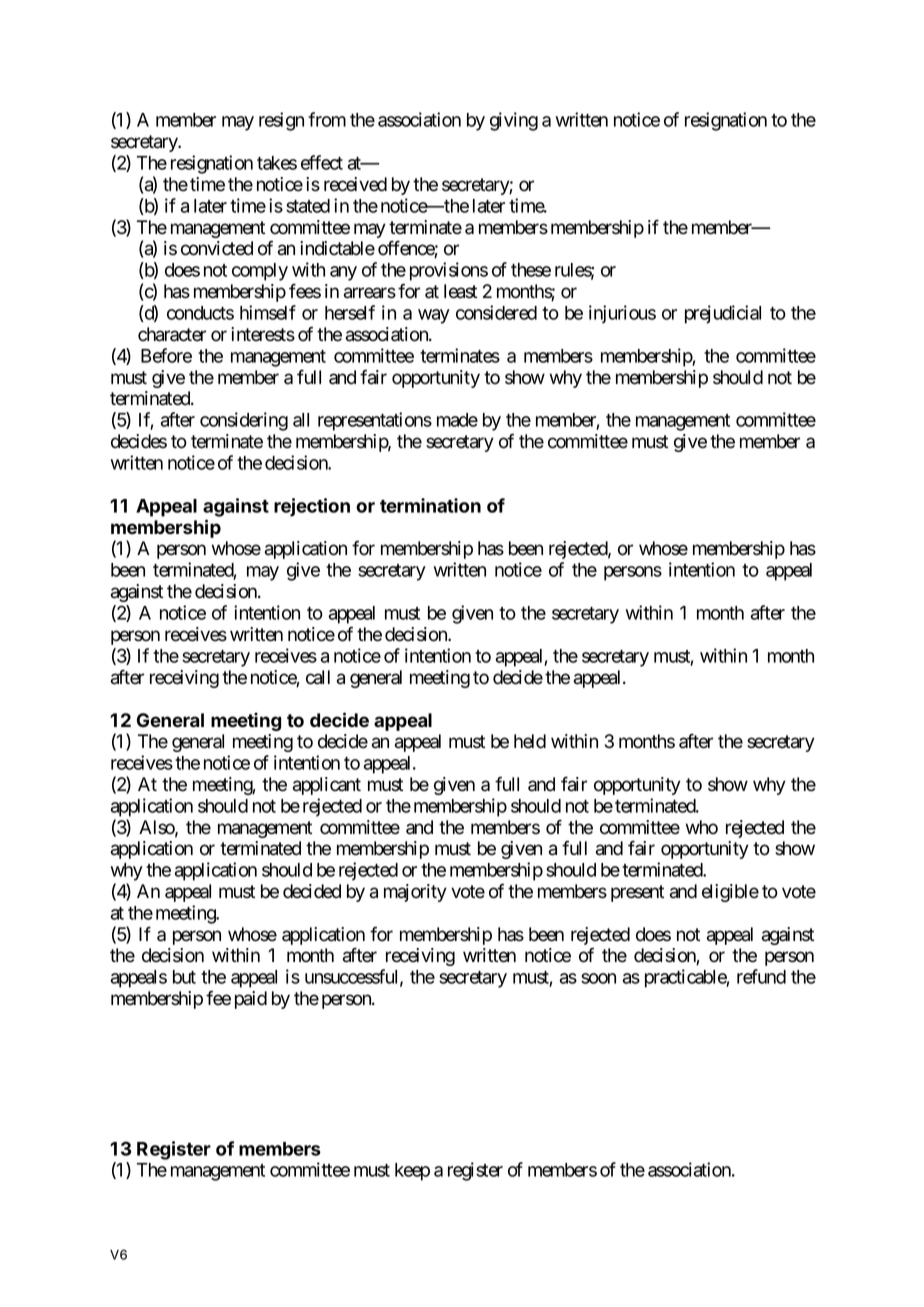  Describe the element at coordinates (761, 976) in the image. I see `refund` at that location.
